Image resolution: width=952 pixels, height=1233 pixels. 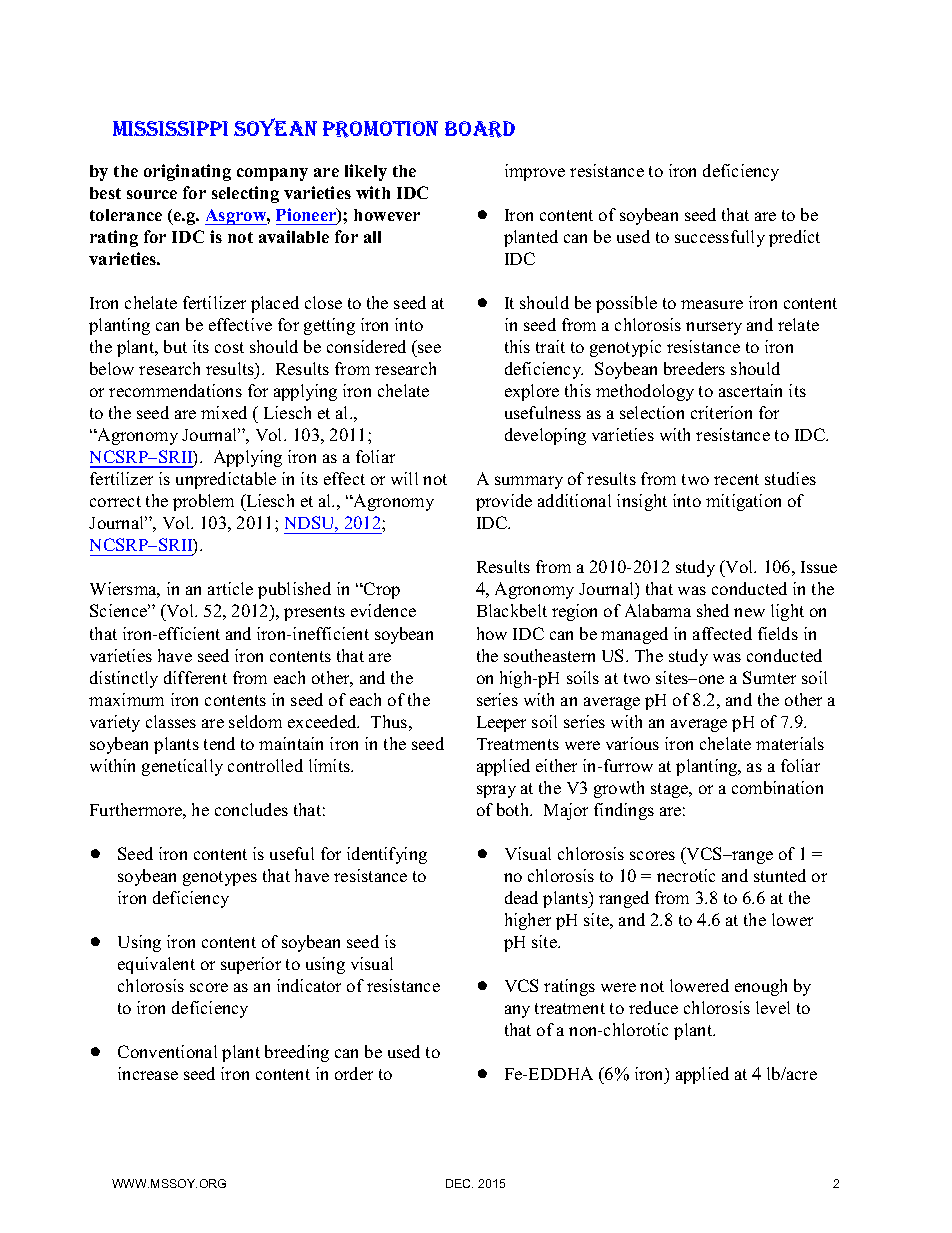 What do you see at coordinates (780, 875) in the screenshot?
I see `stunted` at bounding box center [780, 875].
